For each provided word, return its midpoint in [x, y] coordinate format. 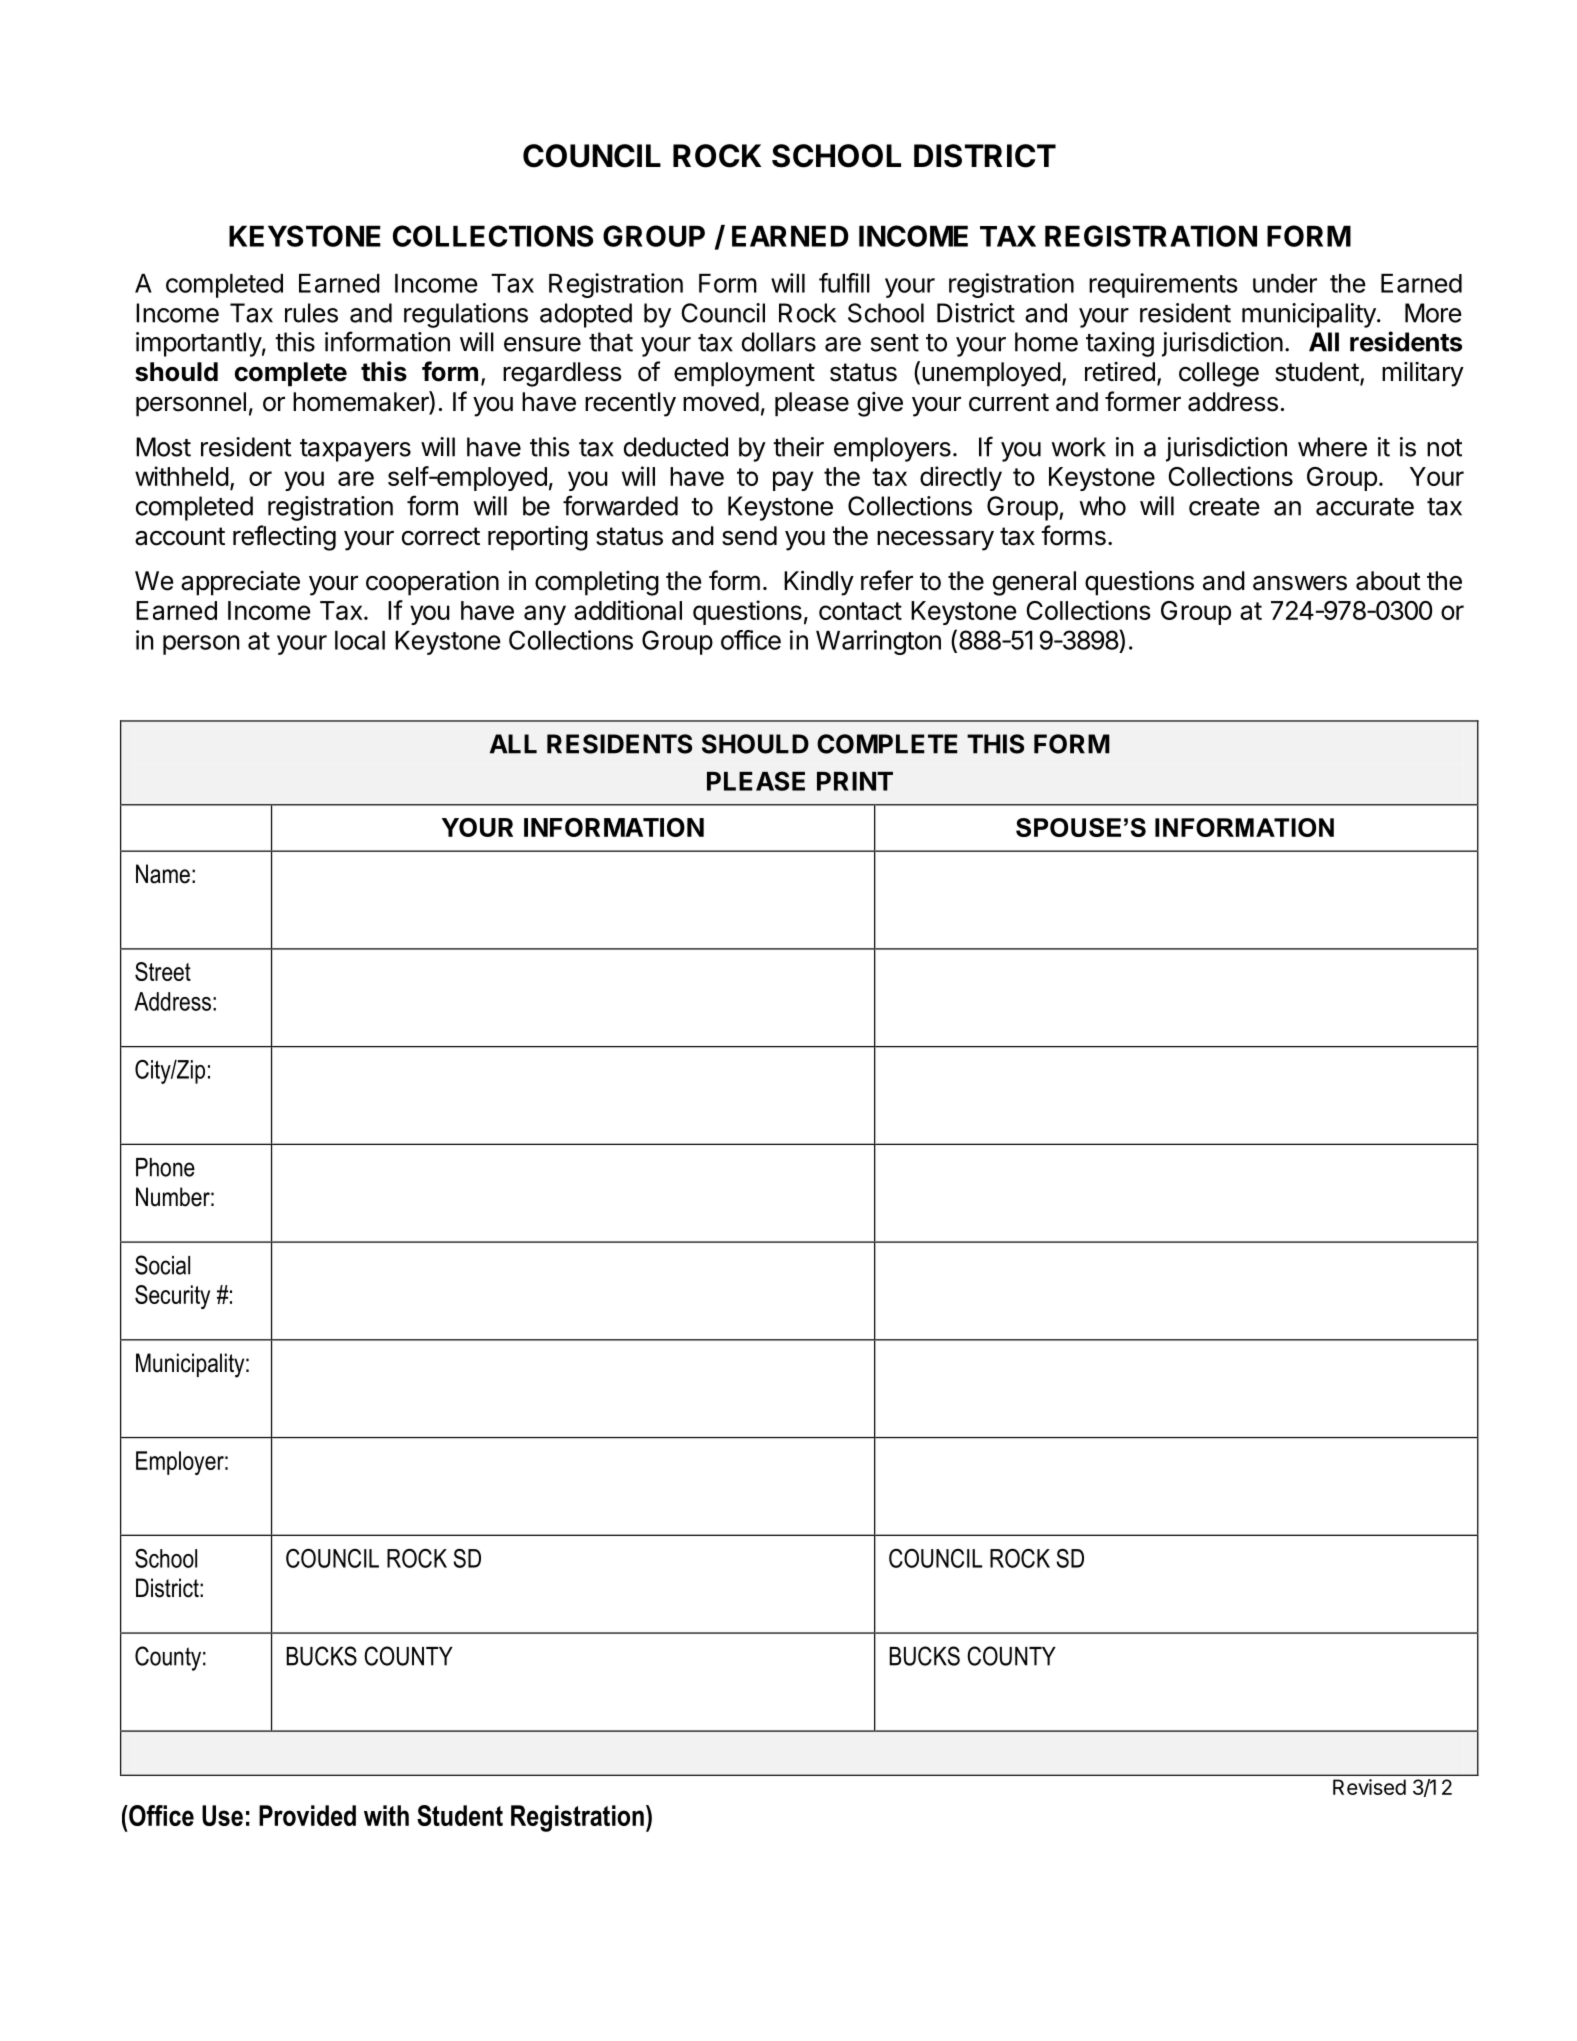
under [1285, 283]
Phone [165, 1167]
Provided [307, 1815]
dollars [779, 342]
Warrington [878, 642]
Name [163, 874]
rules [311, 313]
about [1388, 581]
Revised [1369, 1787]
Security [172, 1297]
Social [162, 1265]
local [360, 640]
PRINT [855, 781]
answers [1300, 583]
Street [163, 971]
